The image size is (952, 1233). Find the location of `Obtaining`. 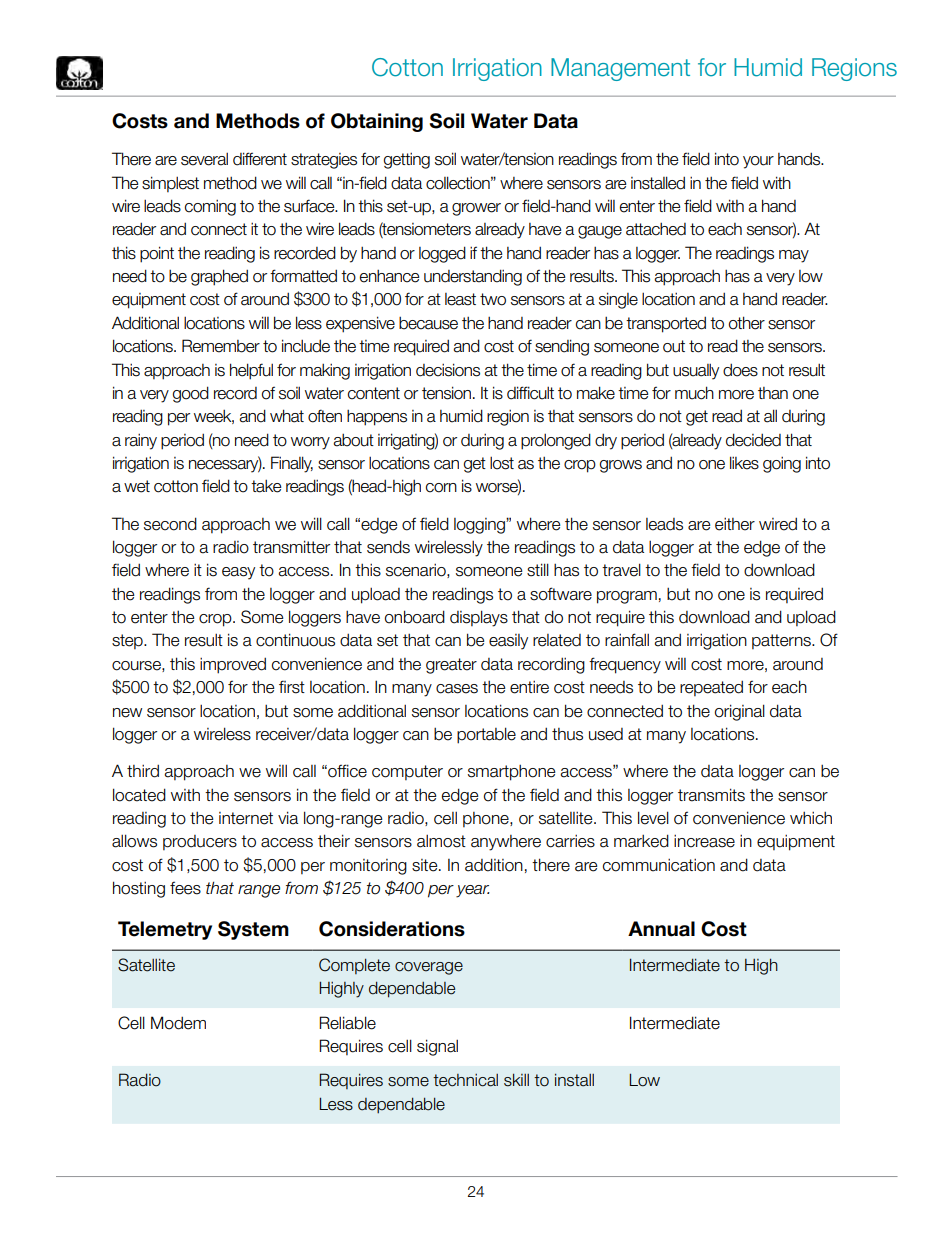

Obtaining is located at coordinates (377, 122).
